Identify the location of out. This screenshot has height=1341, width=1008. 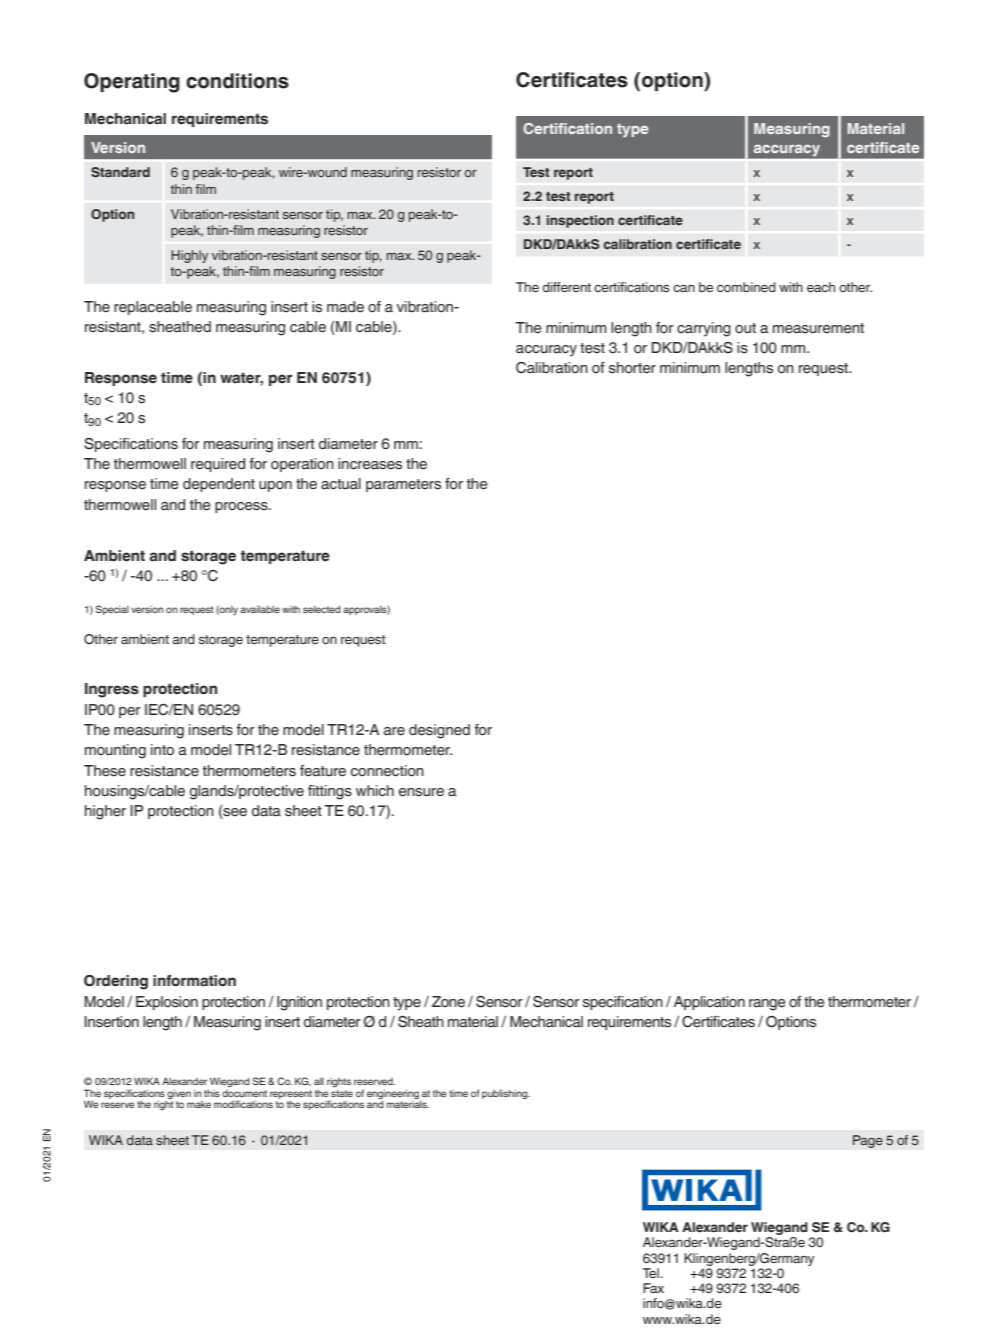
(745, 328).
